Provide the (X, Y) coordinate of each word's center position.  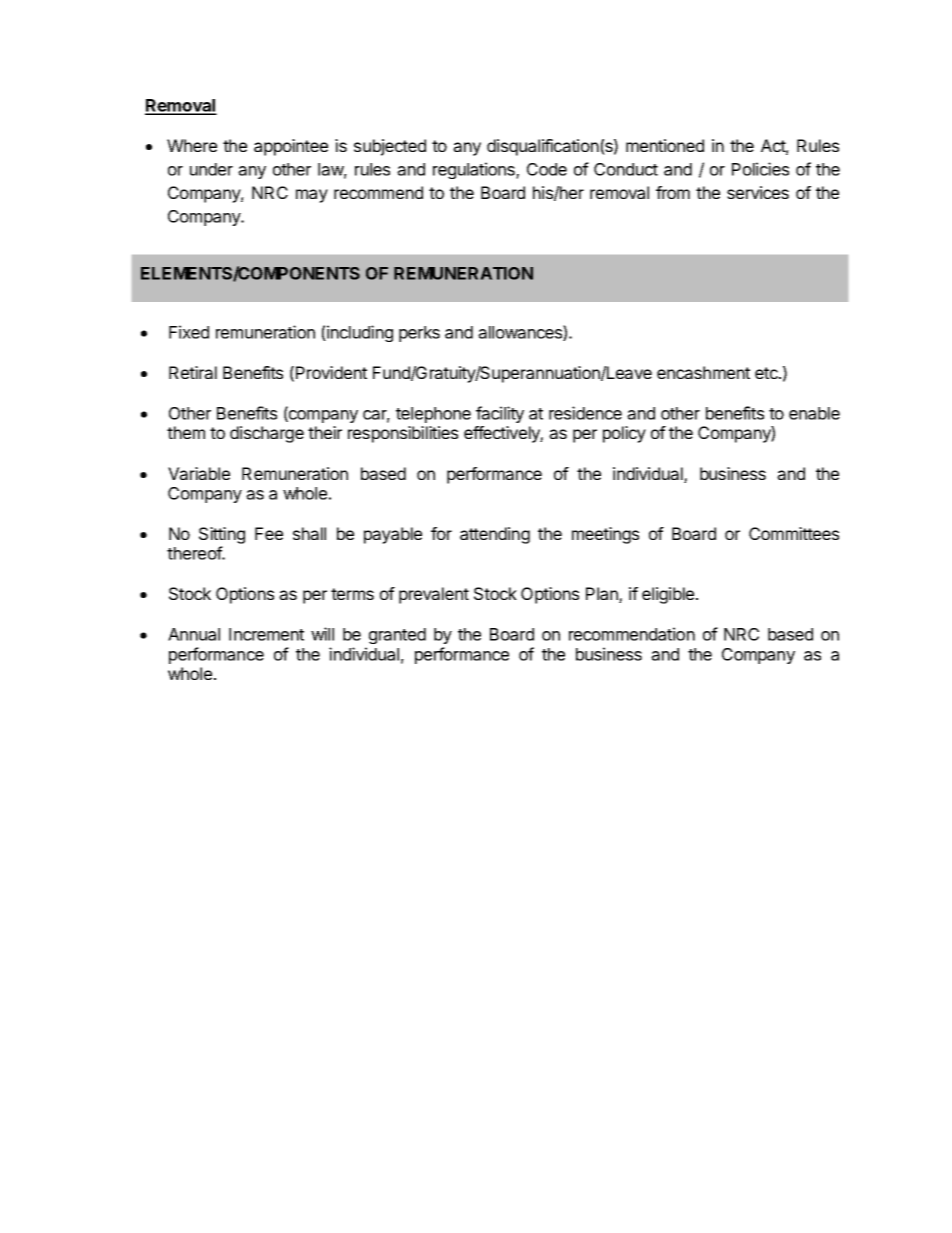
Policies (760, 169)
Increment (266, 634)
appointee (291, 147)
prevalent (434, 595)
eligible (669, 595)
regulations (475, 170)
